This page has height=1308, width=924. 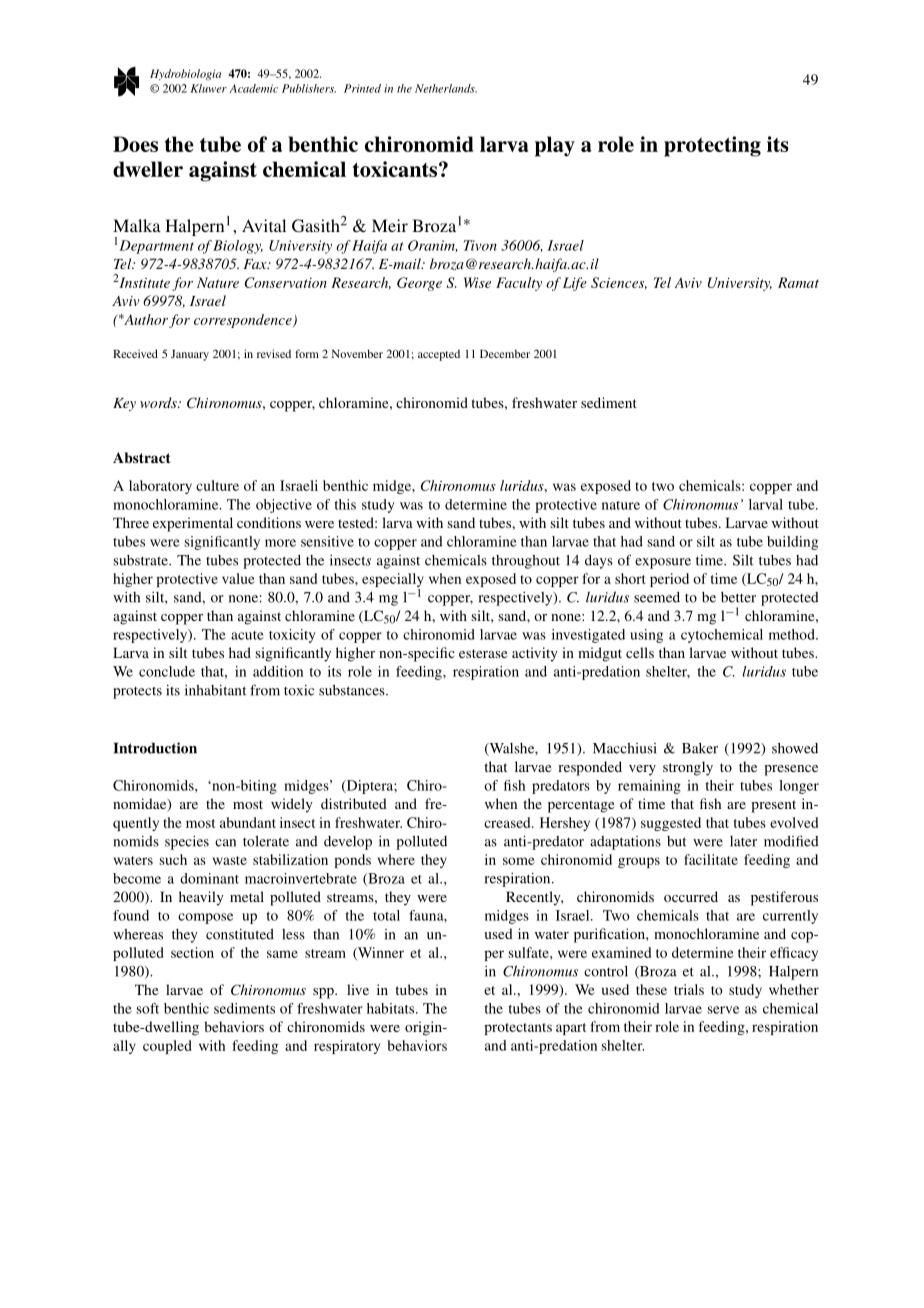 I want to click on esterase, so click(x=483, y=653).
